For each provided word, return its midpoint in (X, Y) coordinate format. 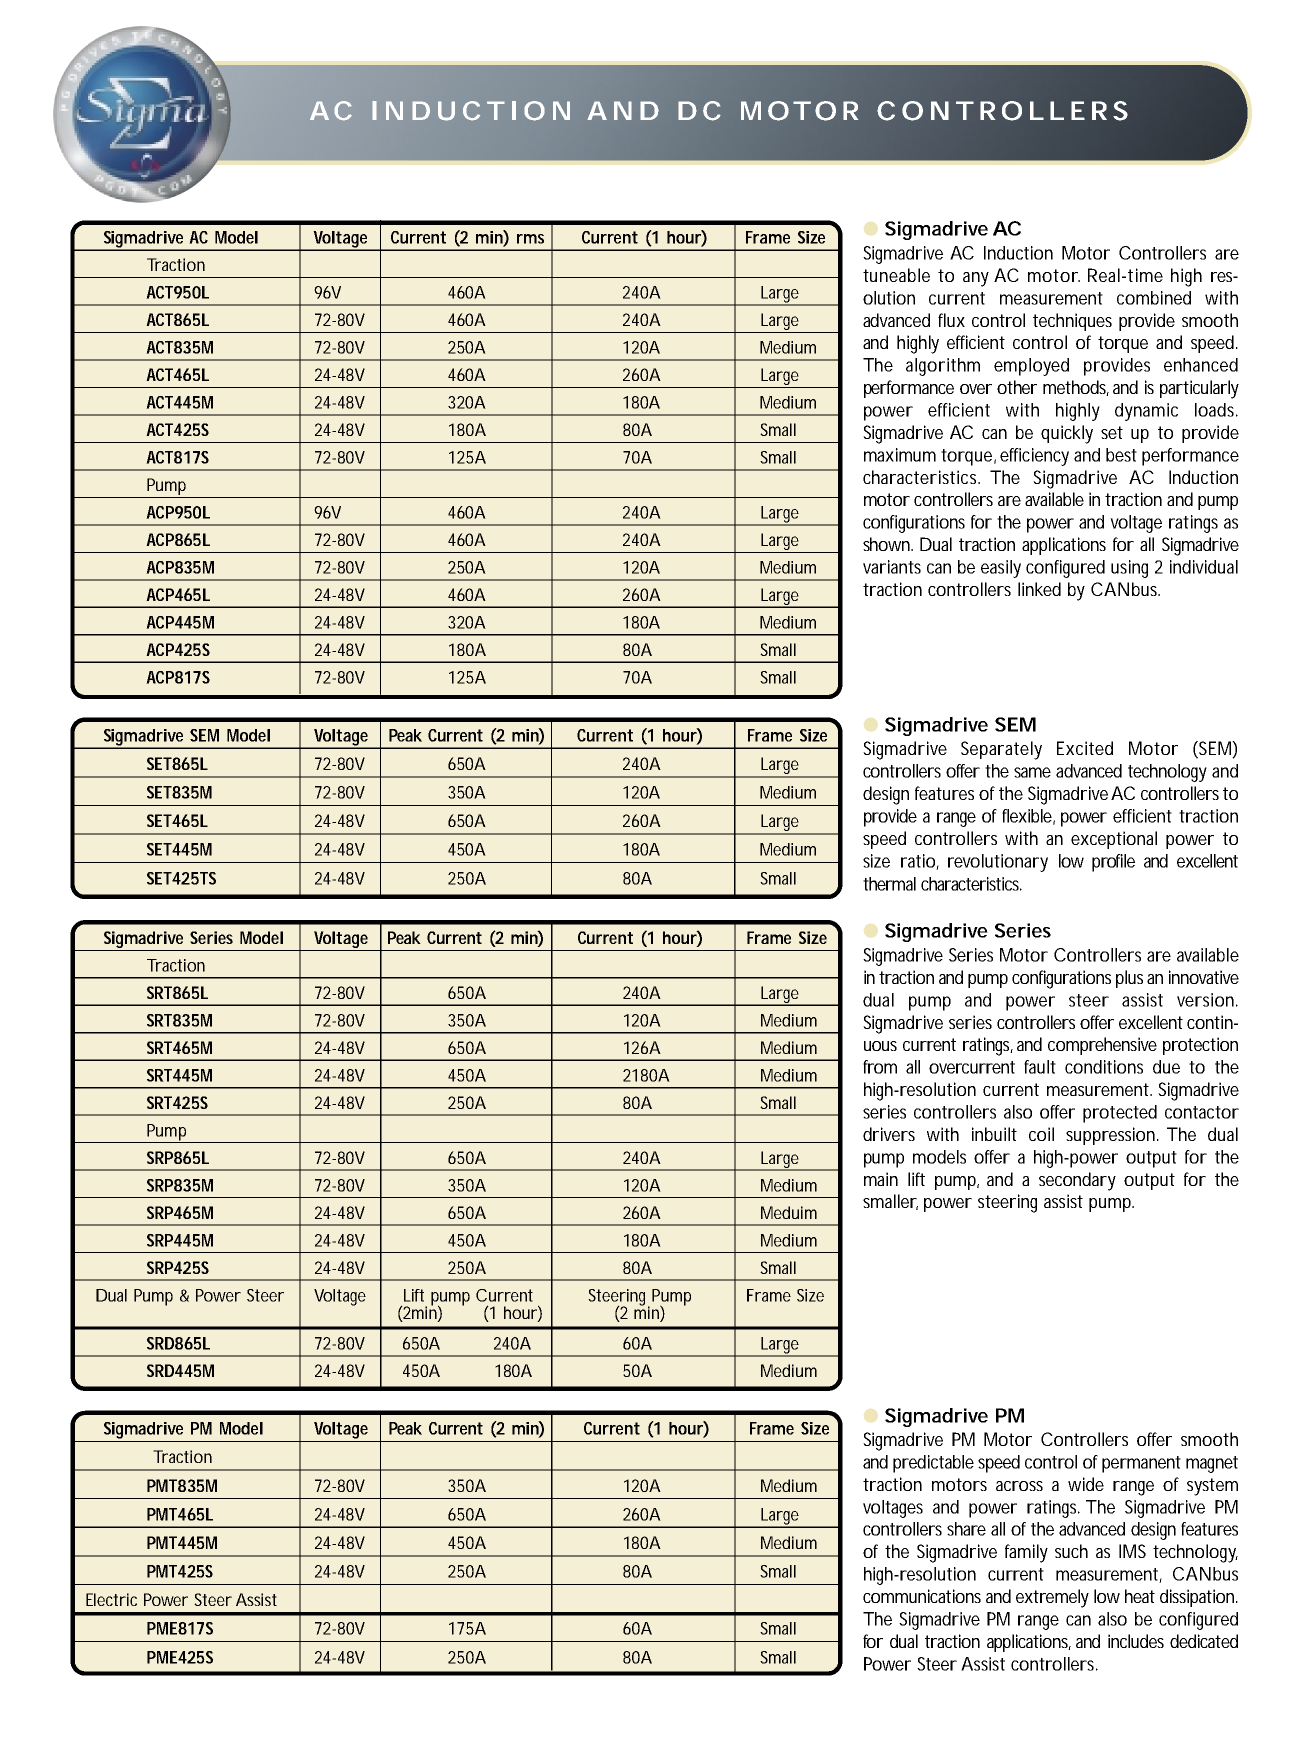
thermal (889, 884)
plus (1129, 979)
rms (530, 239)
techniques (1072, 322)
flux (951, 320)
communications (922, 1596)
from (880, 1067)
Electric (111, 1599)
